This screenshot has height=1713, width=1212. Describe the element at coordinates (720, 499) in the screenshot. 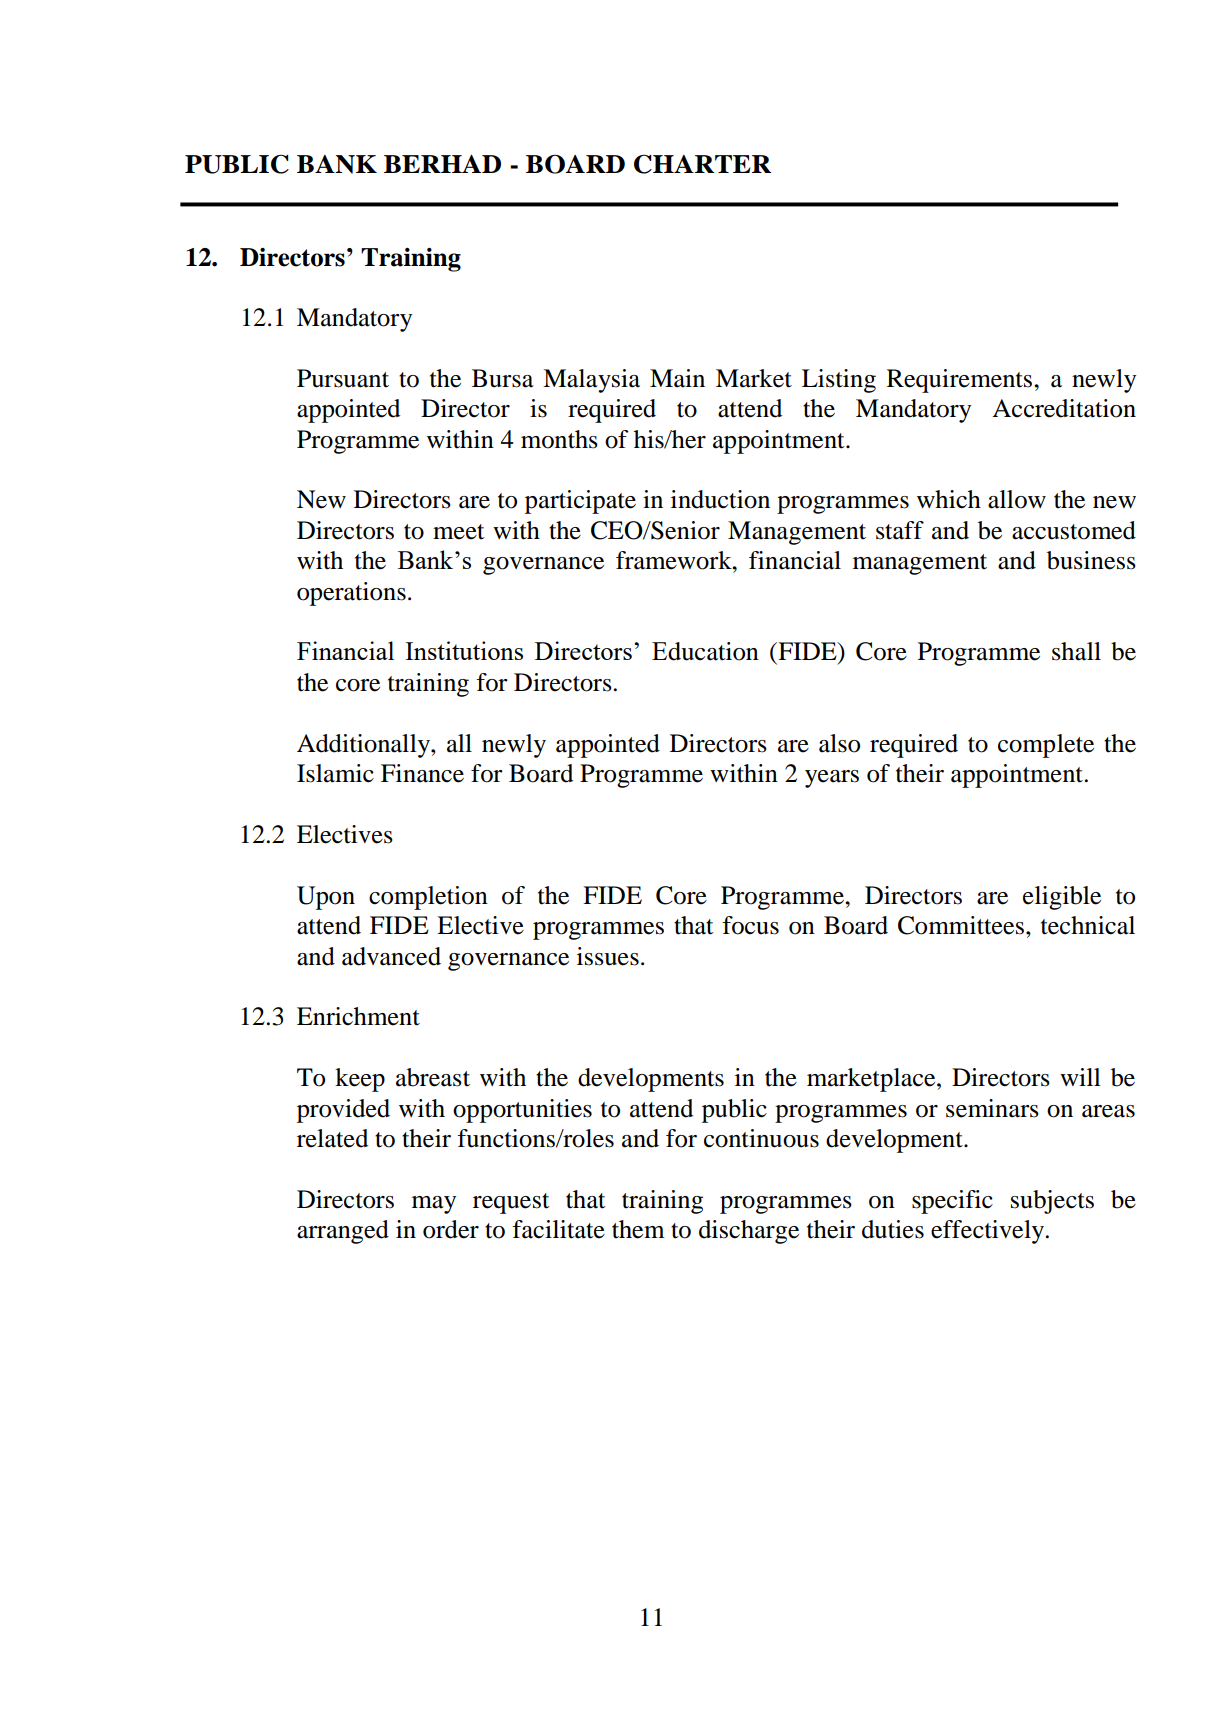

I see `induction` at that location.
